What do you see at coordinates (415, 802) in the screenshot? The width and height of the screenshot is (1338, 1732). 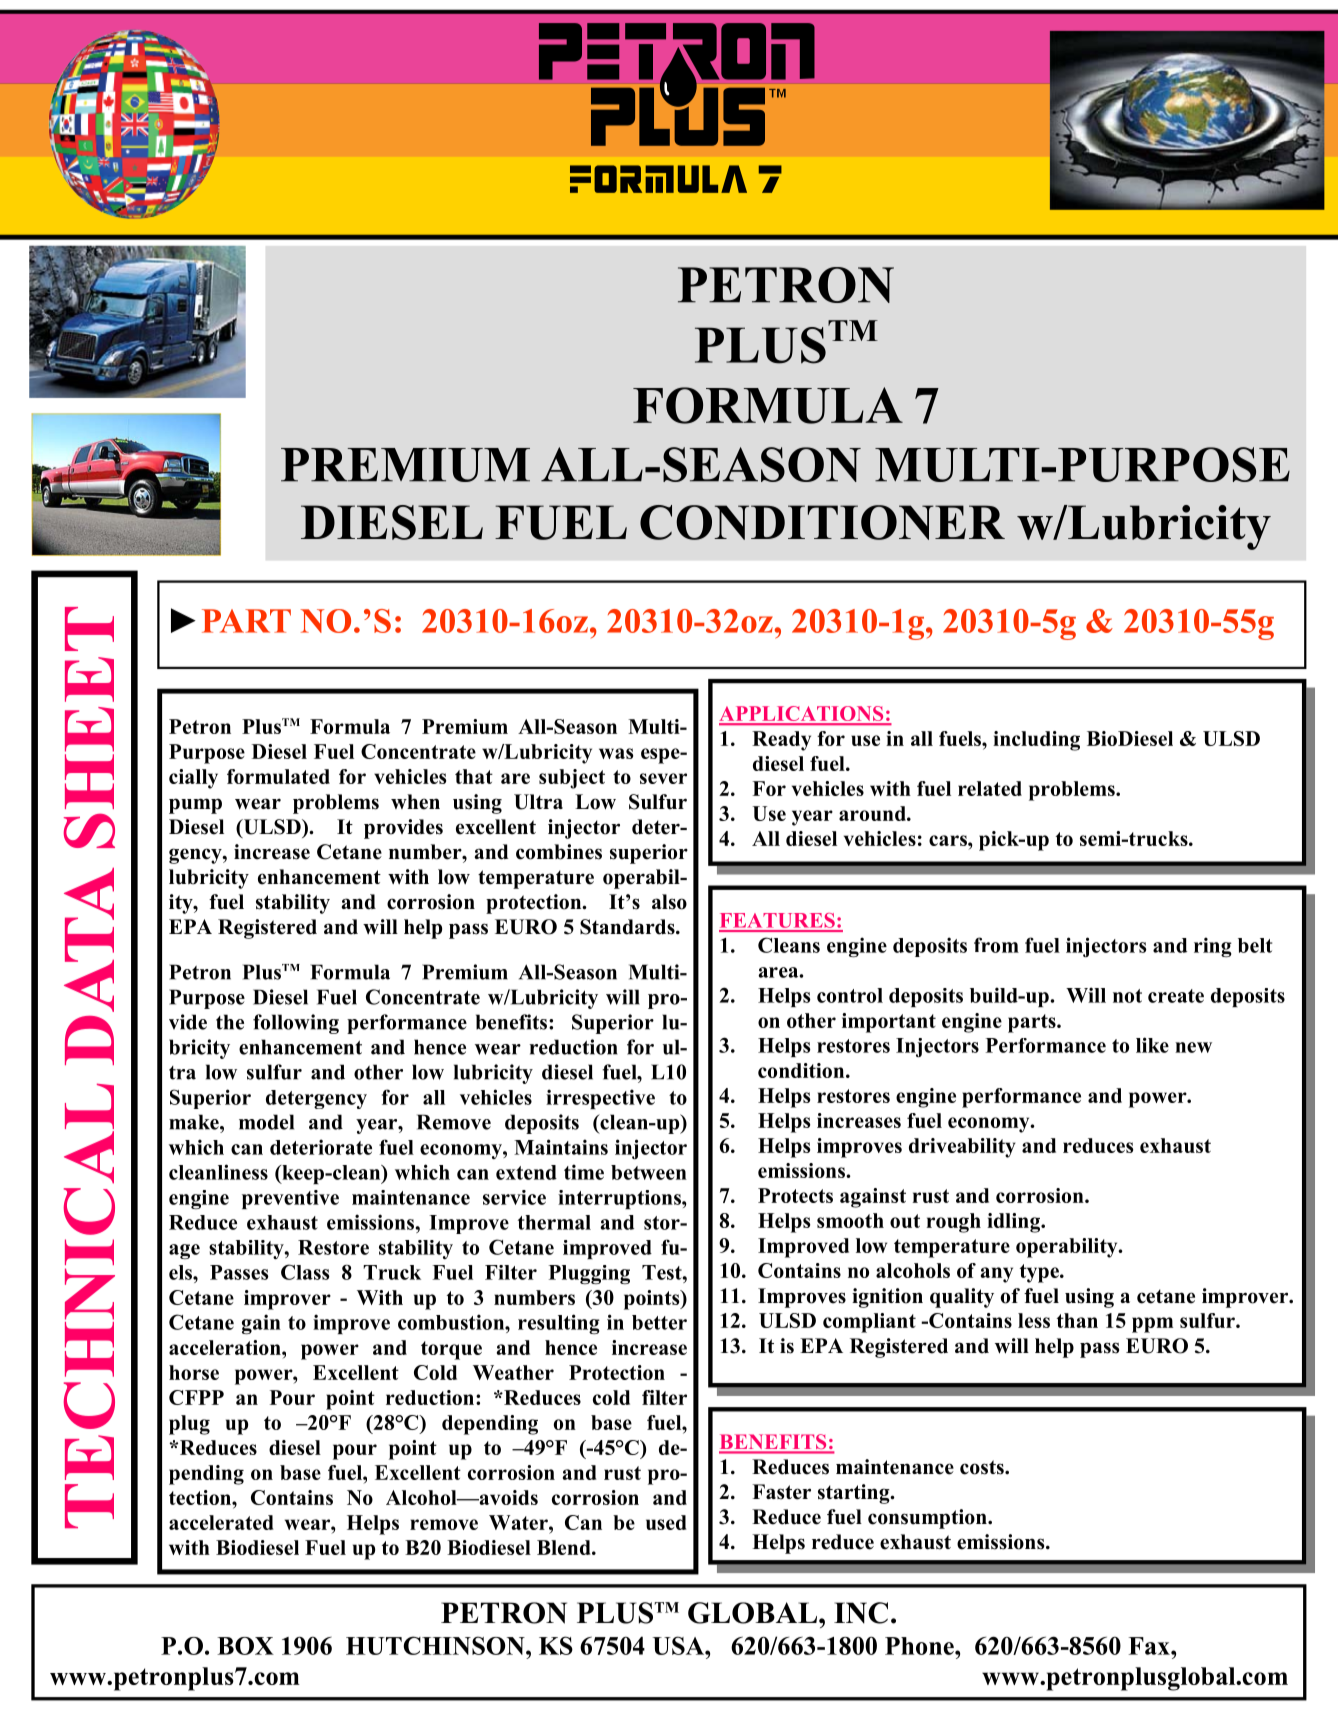 I see `when` at bounding box center [415, 802].
